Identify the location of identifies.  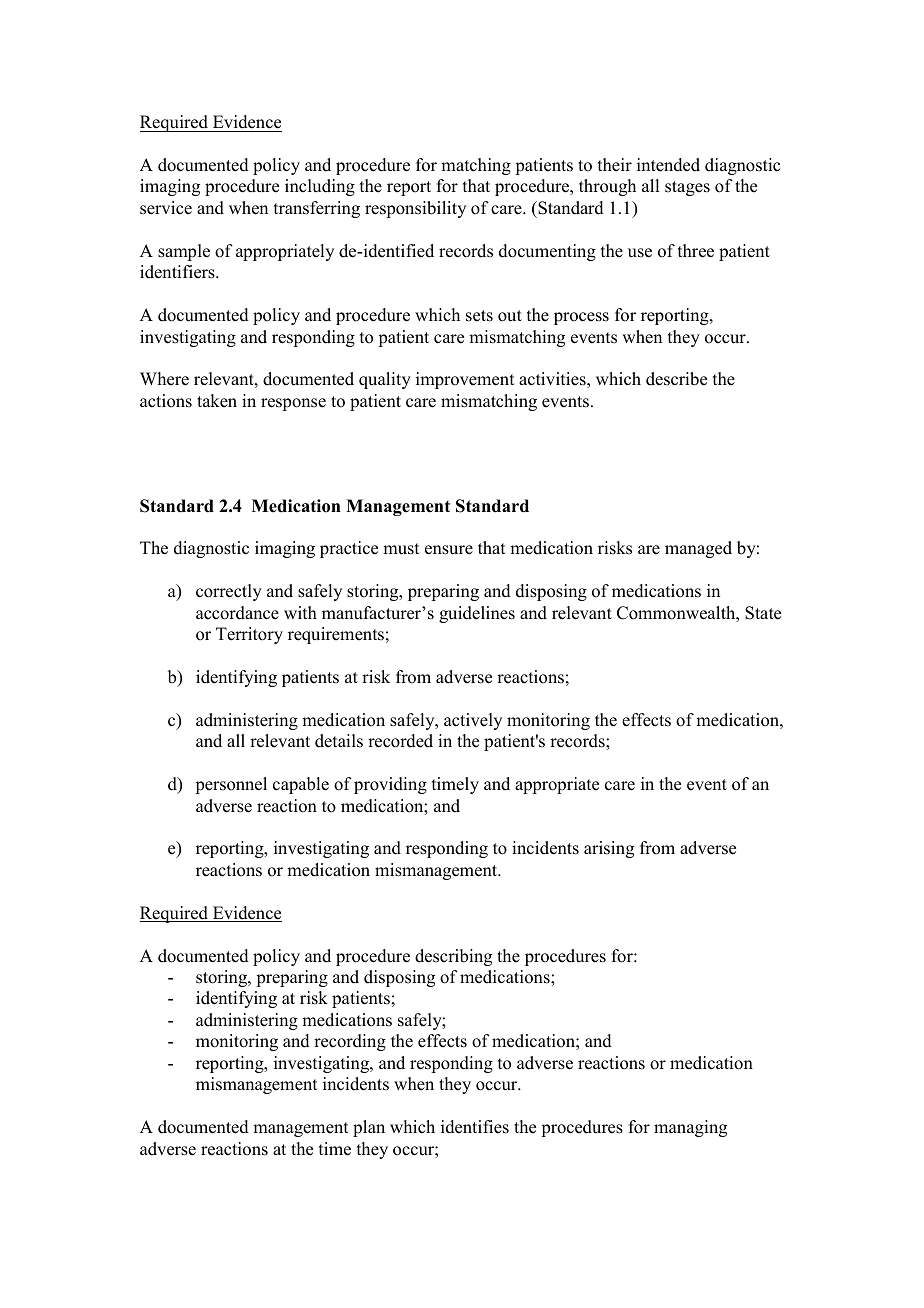
(475, 1127).
